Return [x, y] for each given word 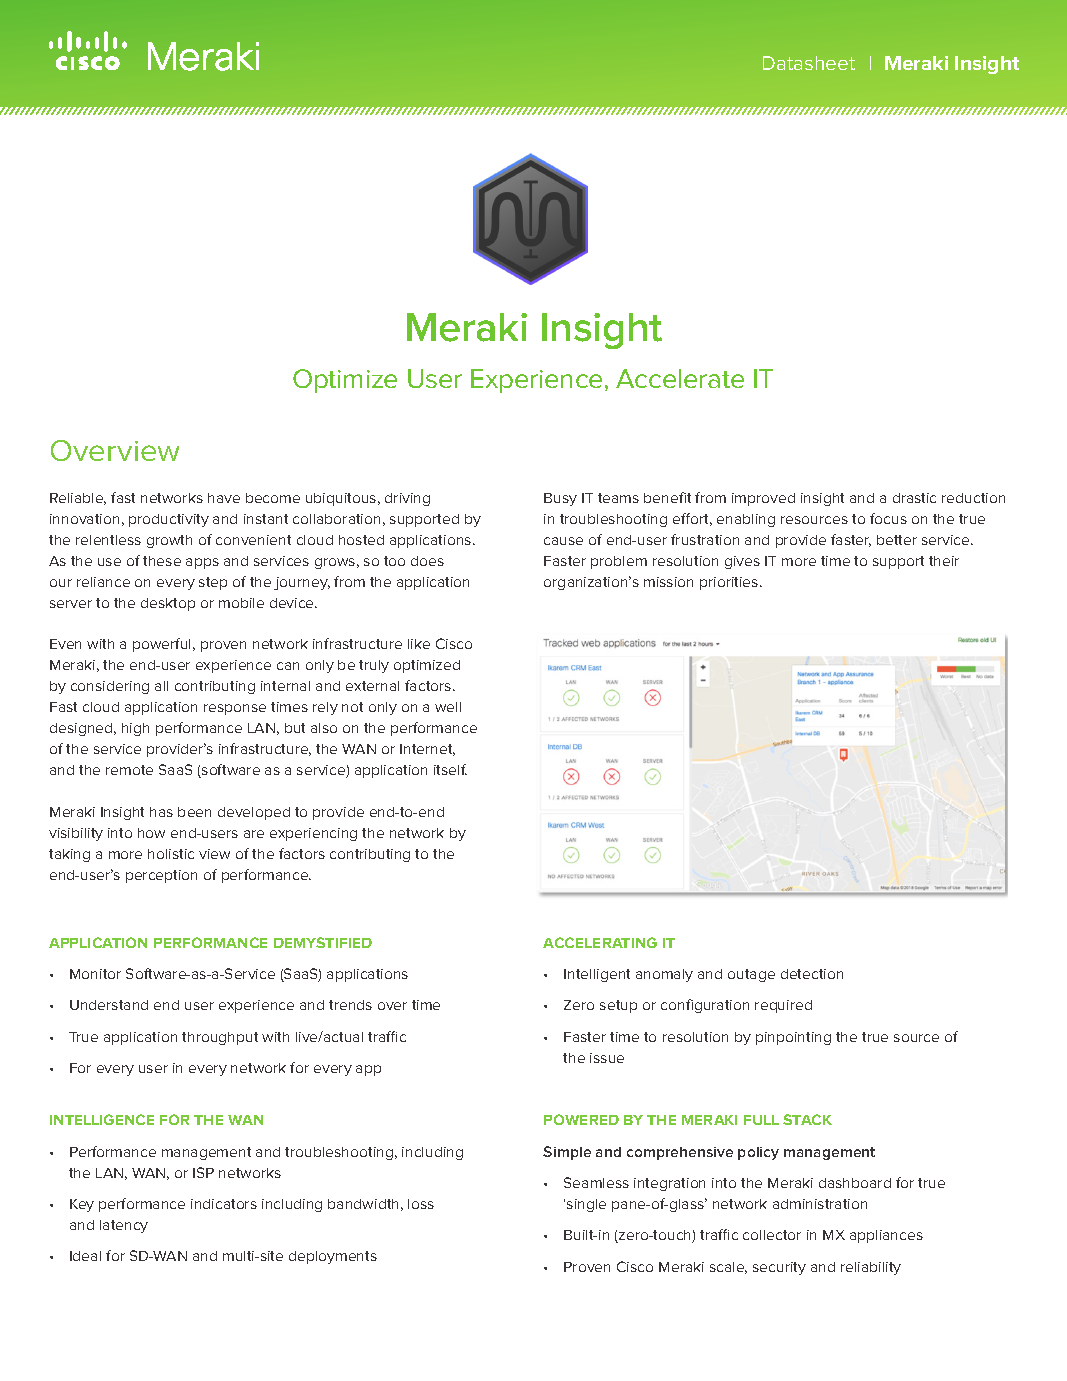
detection [812, 974]
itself [450, 769]
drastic [914, 498]
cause [563, 541]
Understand [109, 1005]
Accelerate [680, 378]
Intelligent [597, 975]
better [897, 540]
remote [129, 770]
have [224, 498]
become [273, 498]
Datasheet [809, 63]
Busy [560, 499]
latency [124, 1226]
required [783, 1006]
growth [169, 541]
